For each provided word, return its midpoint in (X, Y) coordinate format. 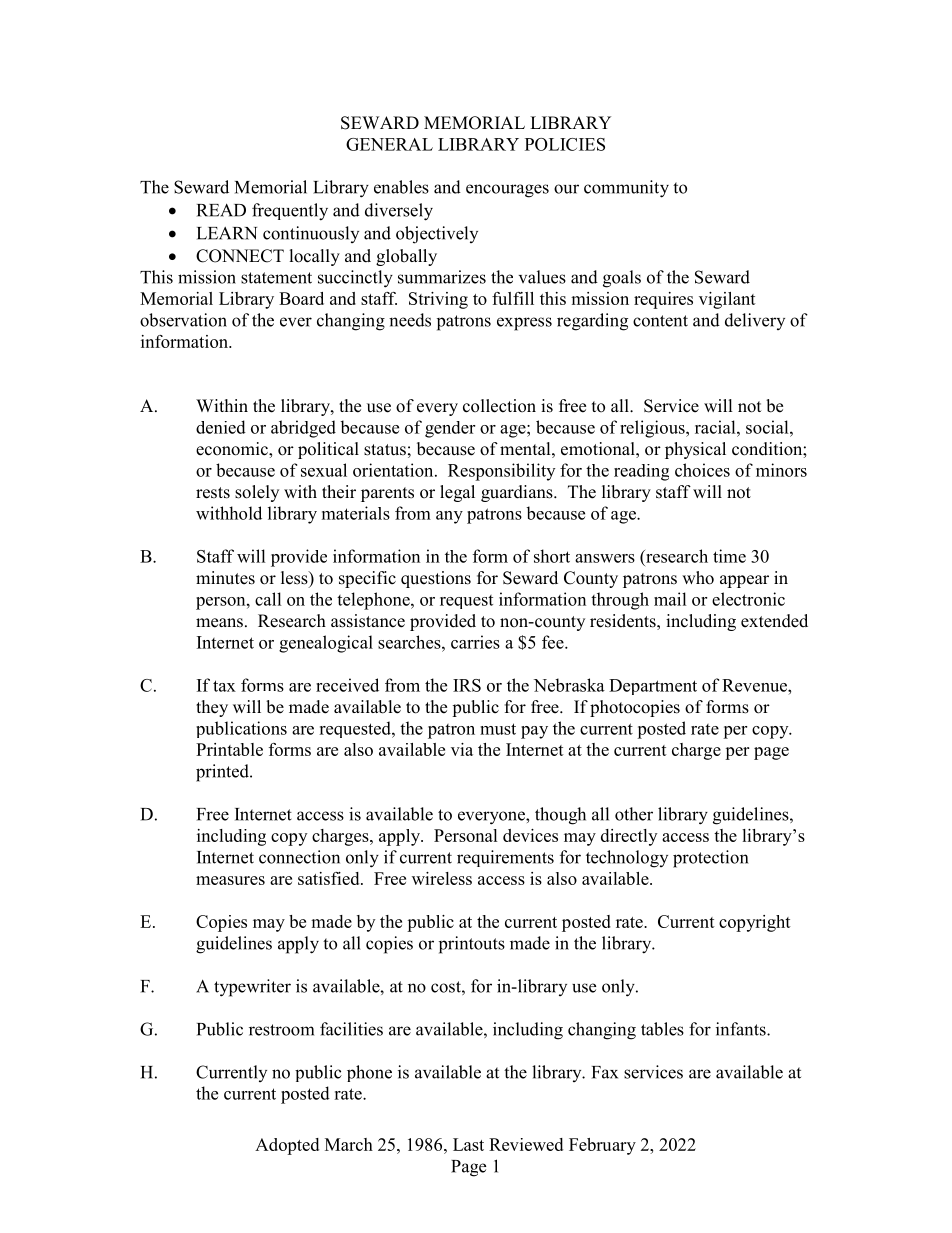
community (626, 189)
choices (702, 470)
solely (257, 493)
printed (223, 773)
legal (457, 493)
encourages (507, 191)
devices (530, 835)
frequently (290, 212)
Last (468, 1144)
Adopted (287, 1146)
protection (710, 859)
